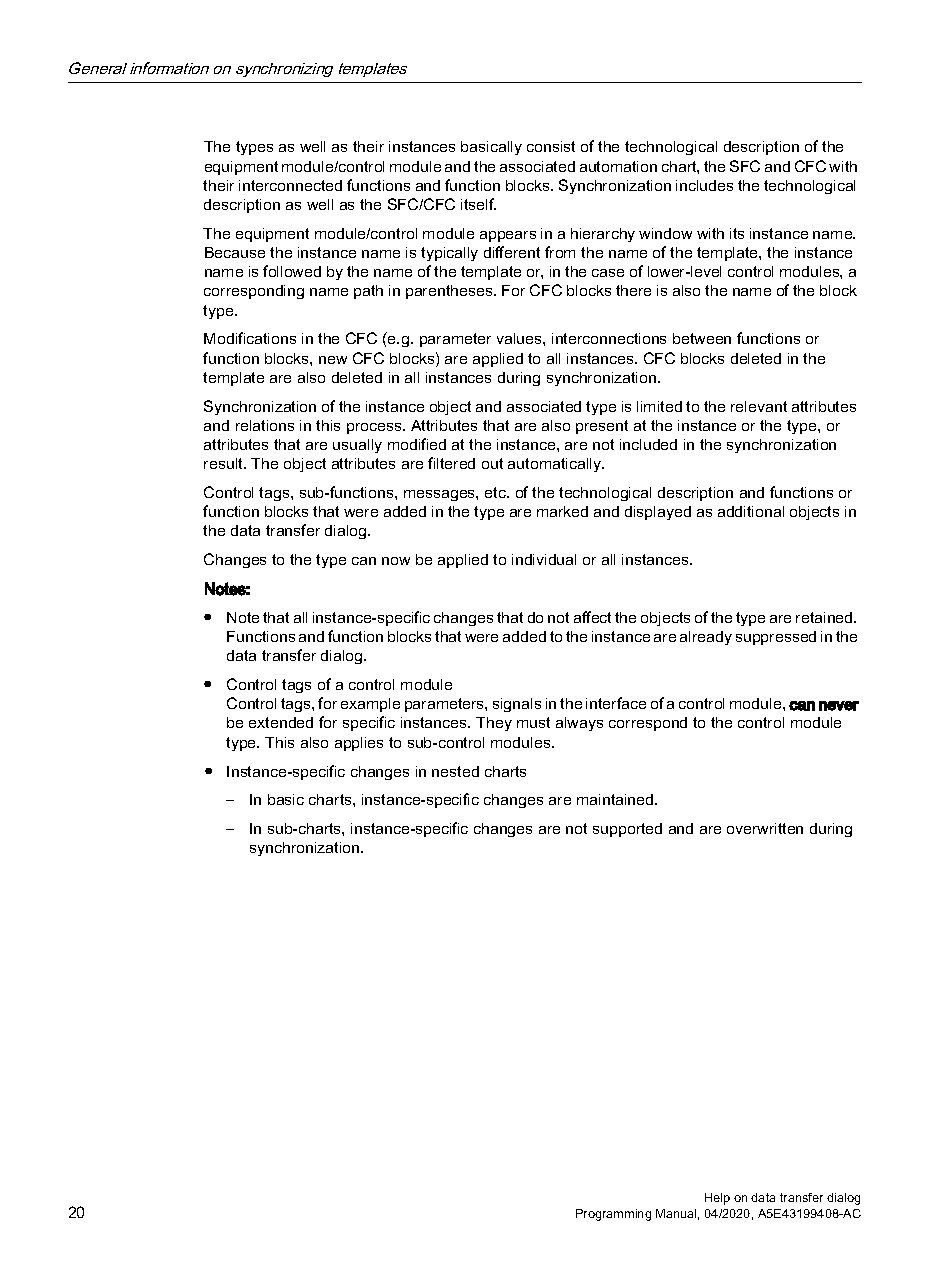 This page has width=952, height=1270. Describe the element at coordinates (765, 828) in the page. I see `overwritten` at that location.
